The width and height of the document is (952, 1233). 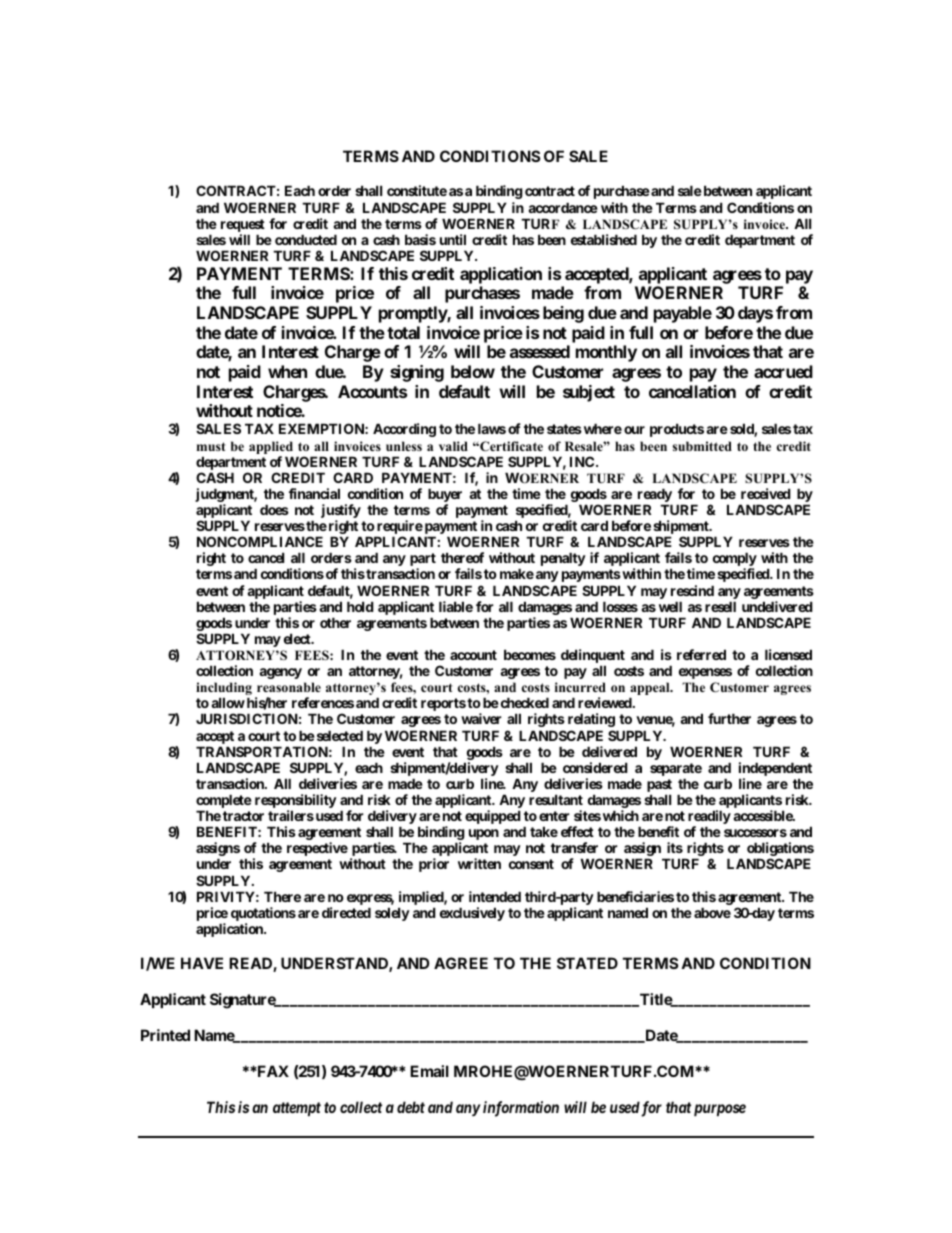 I want to click on established, so click(x=604, y=239).
